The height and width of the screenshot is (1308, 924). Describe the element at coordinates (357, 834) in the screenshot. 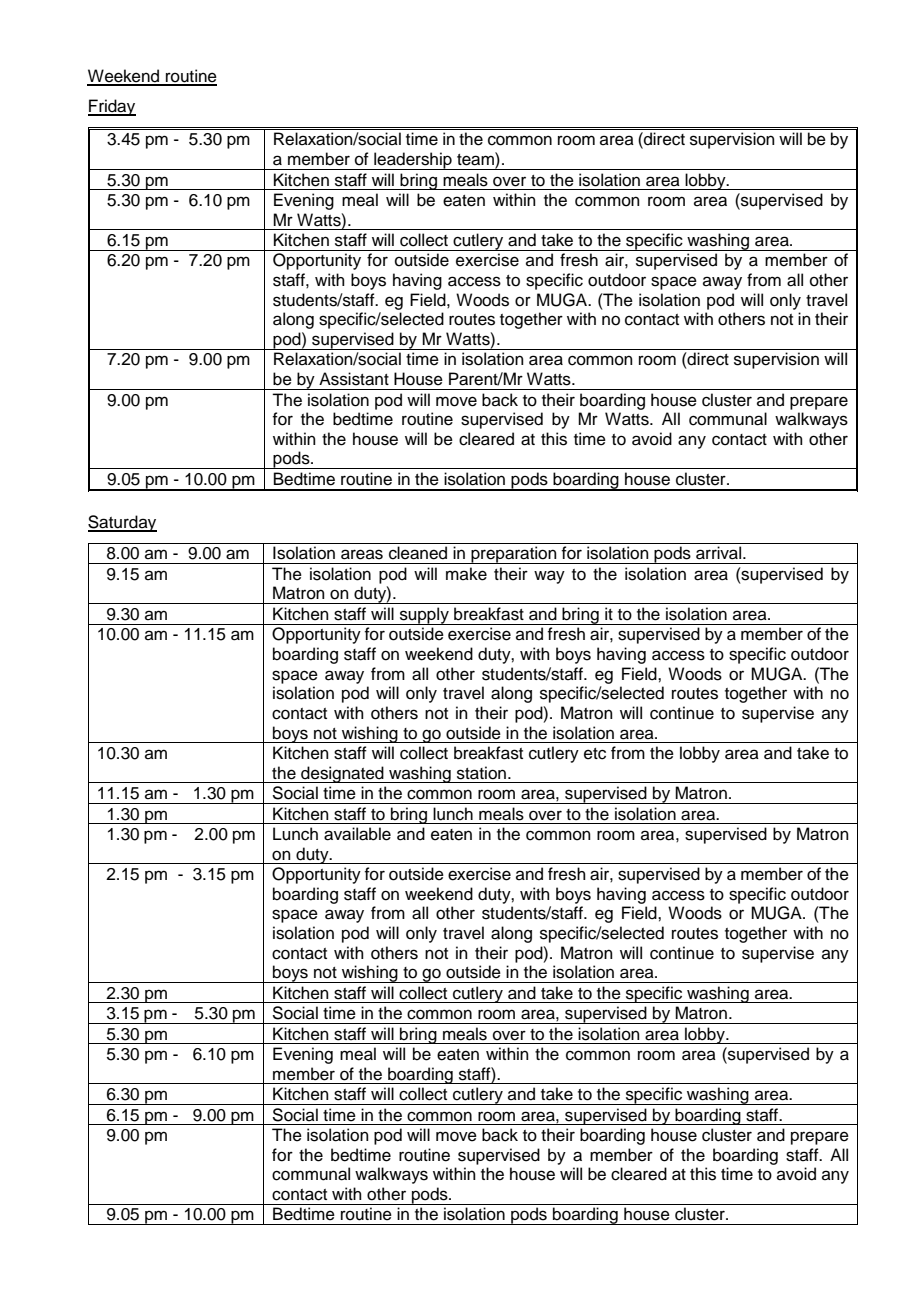

I see `available` at that location.
